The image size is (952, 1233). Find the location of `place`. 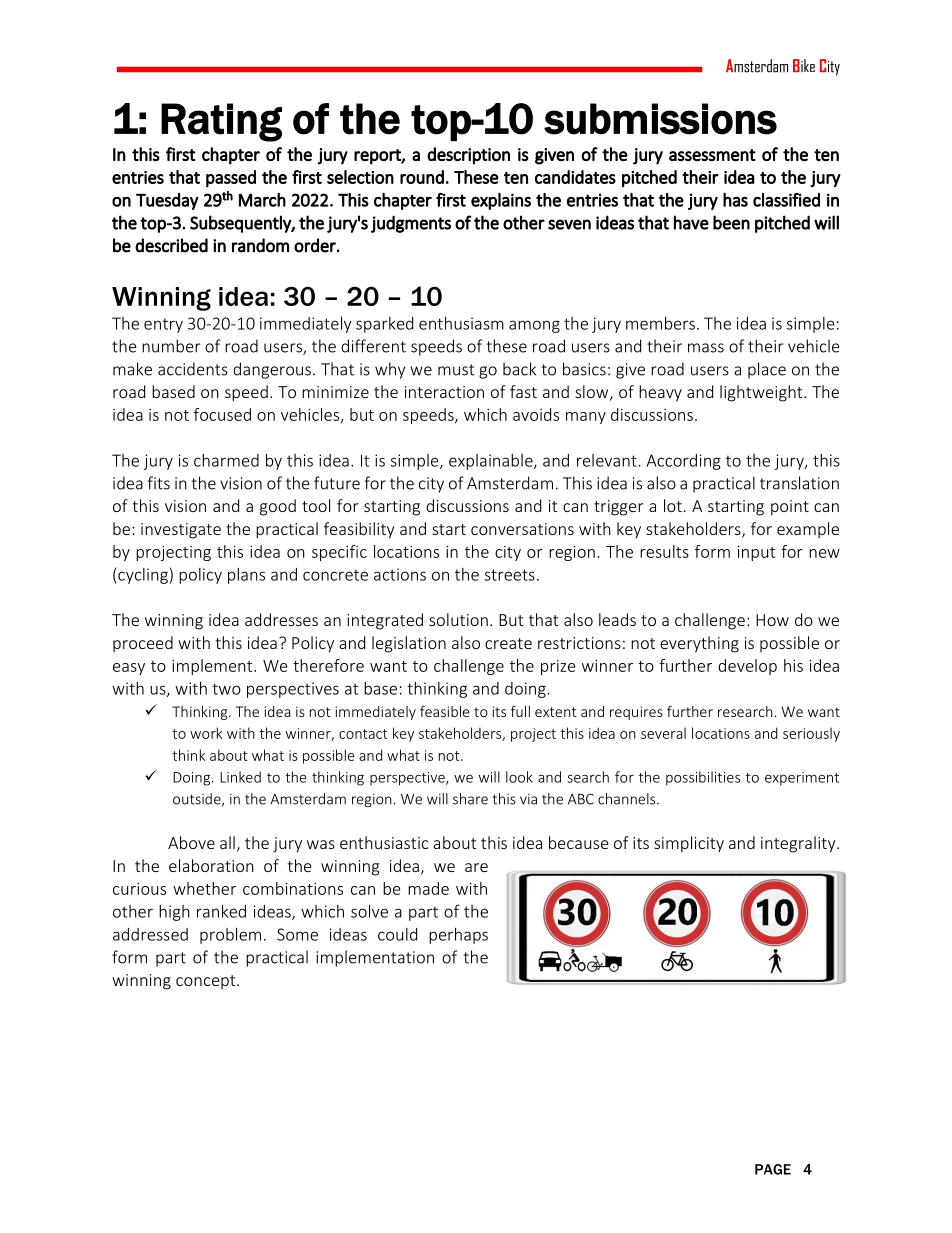

place is located at coordinates (767, 370).
